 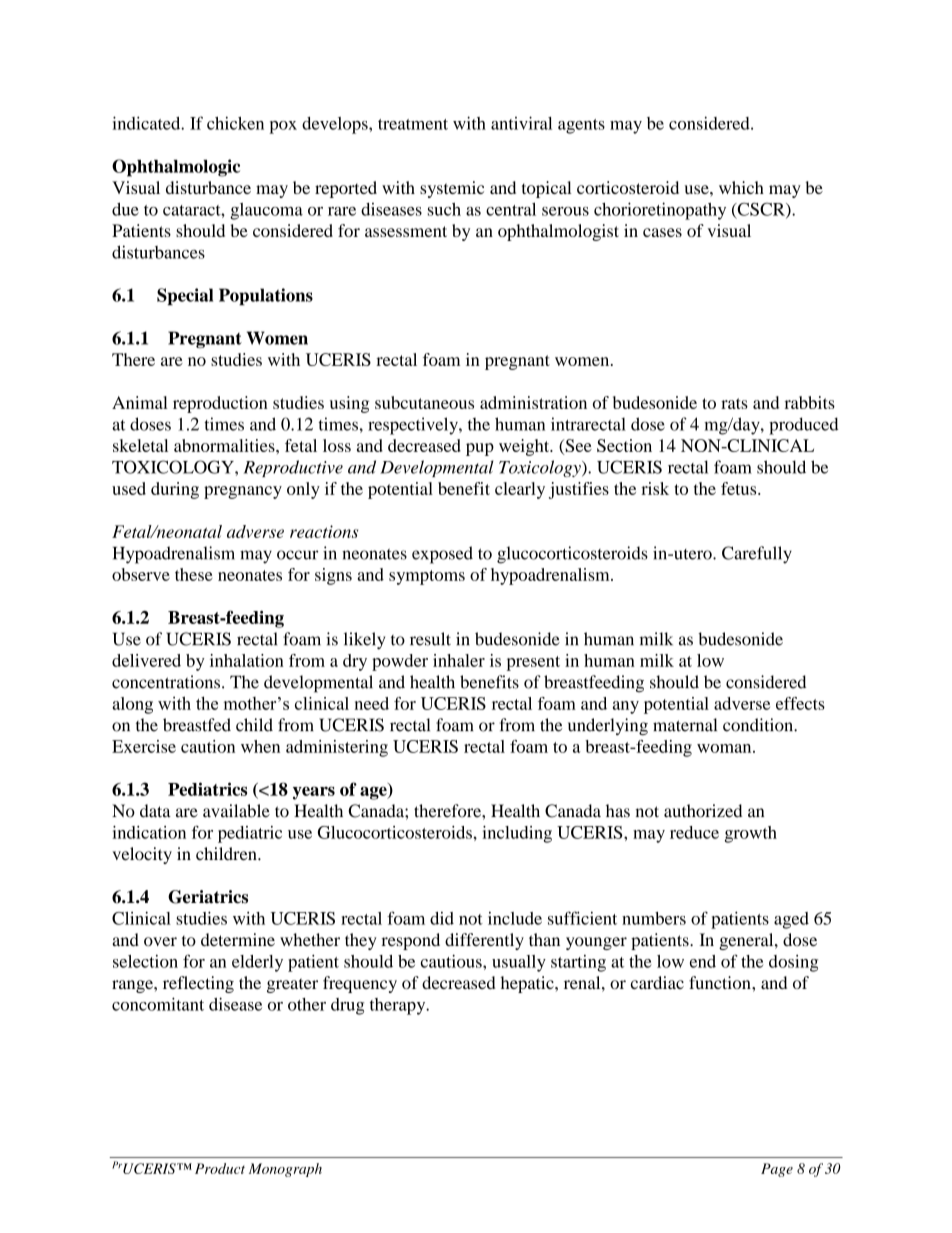 What do you see at coordinates (235, 123) in the screenshot?
I see `chicken` at bounding box center [235, 123].
